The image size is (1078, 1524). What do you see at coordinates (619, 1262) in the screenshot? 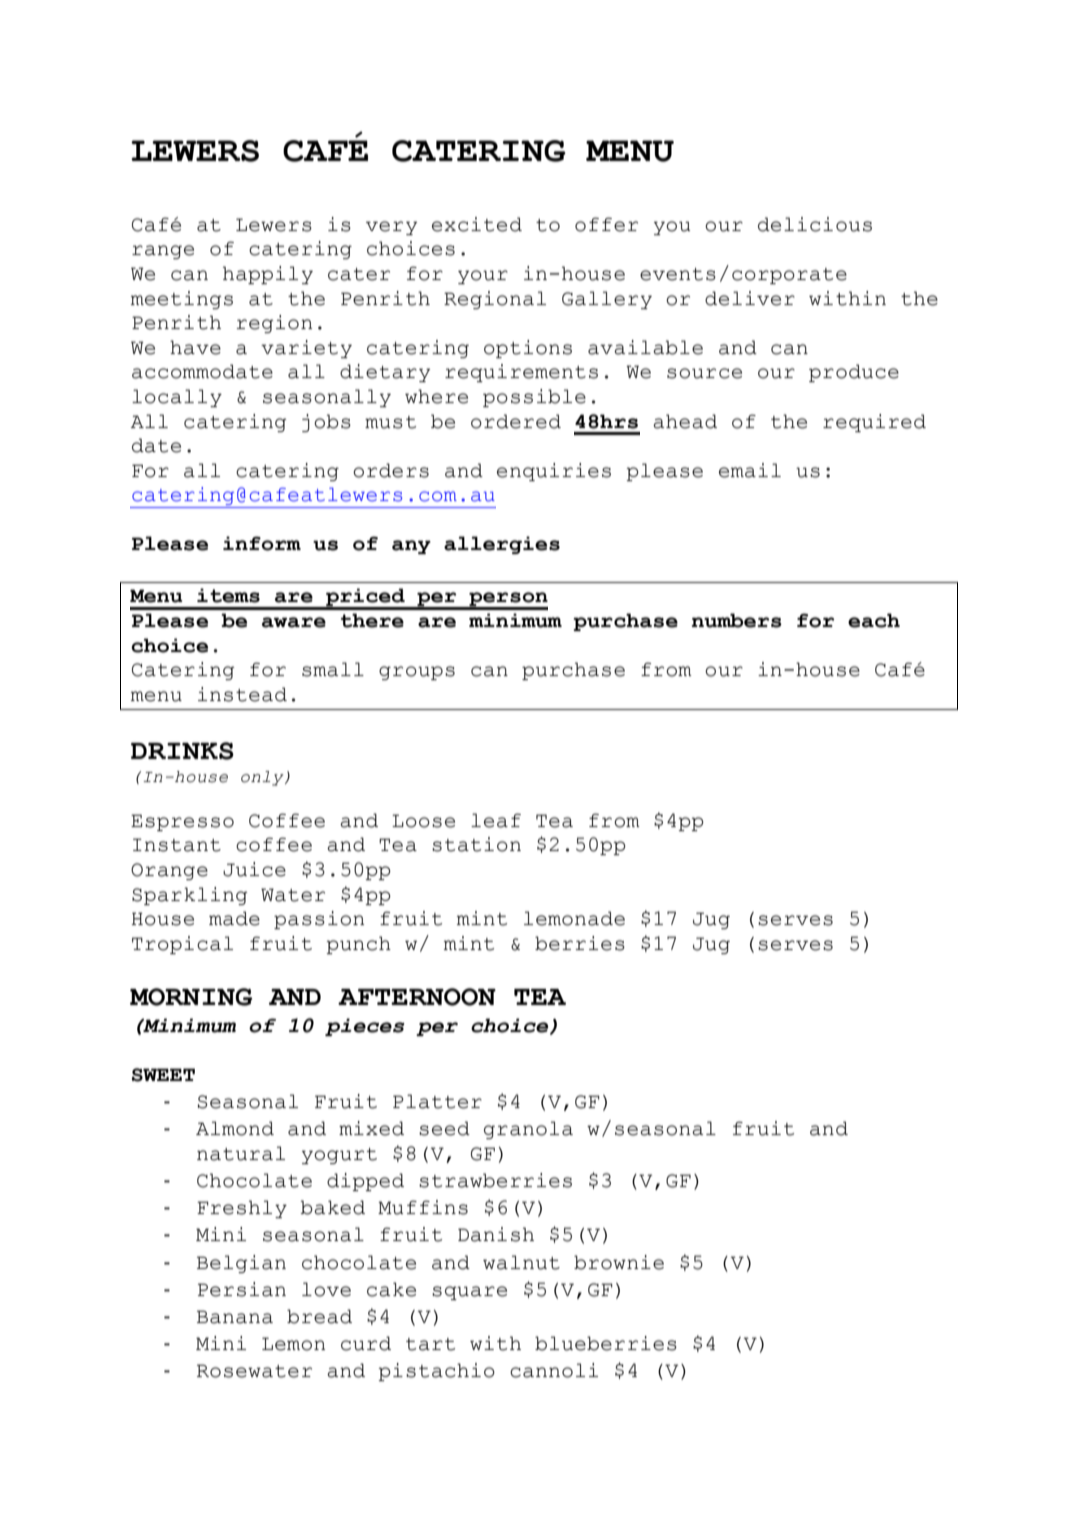
I see `brownie` at bounding box center [619, 1262].
